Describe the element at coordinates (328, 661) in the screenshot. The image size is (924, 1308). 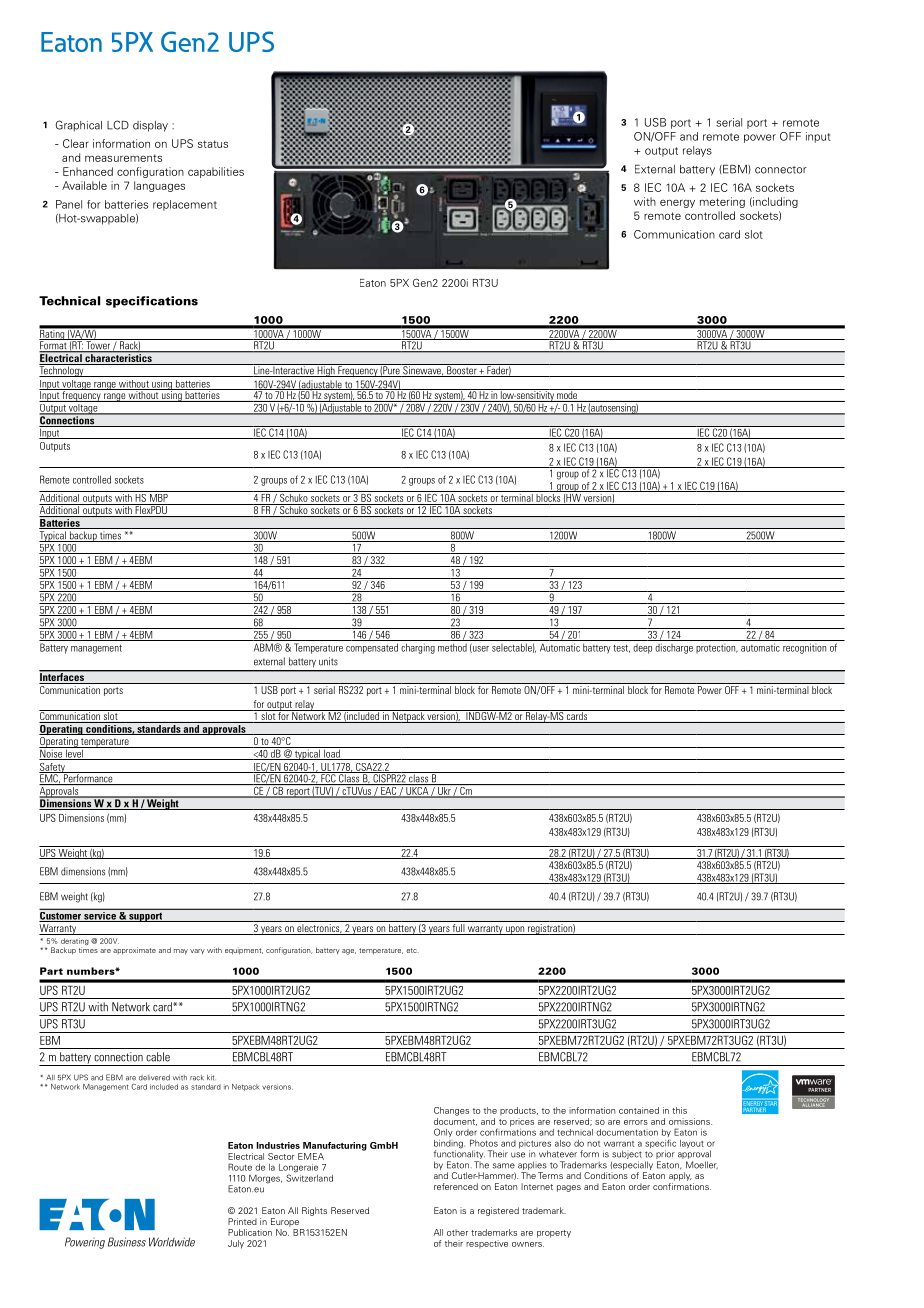
I see `units` at that location.
